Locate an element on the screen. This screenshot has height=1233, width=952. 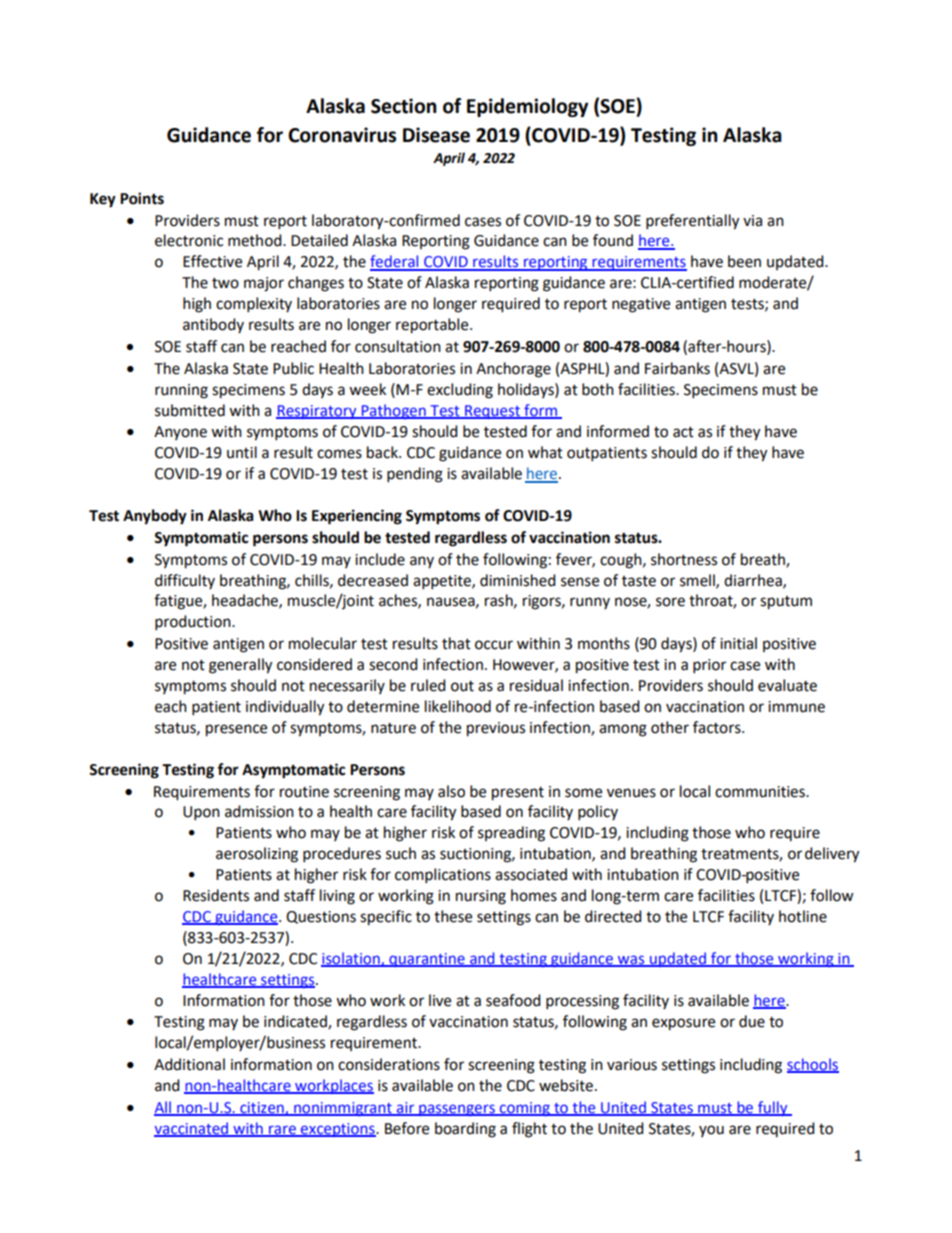
Points is located at coordinates (142, 198).
